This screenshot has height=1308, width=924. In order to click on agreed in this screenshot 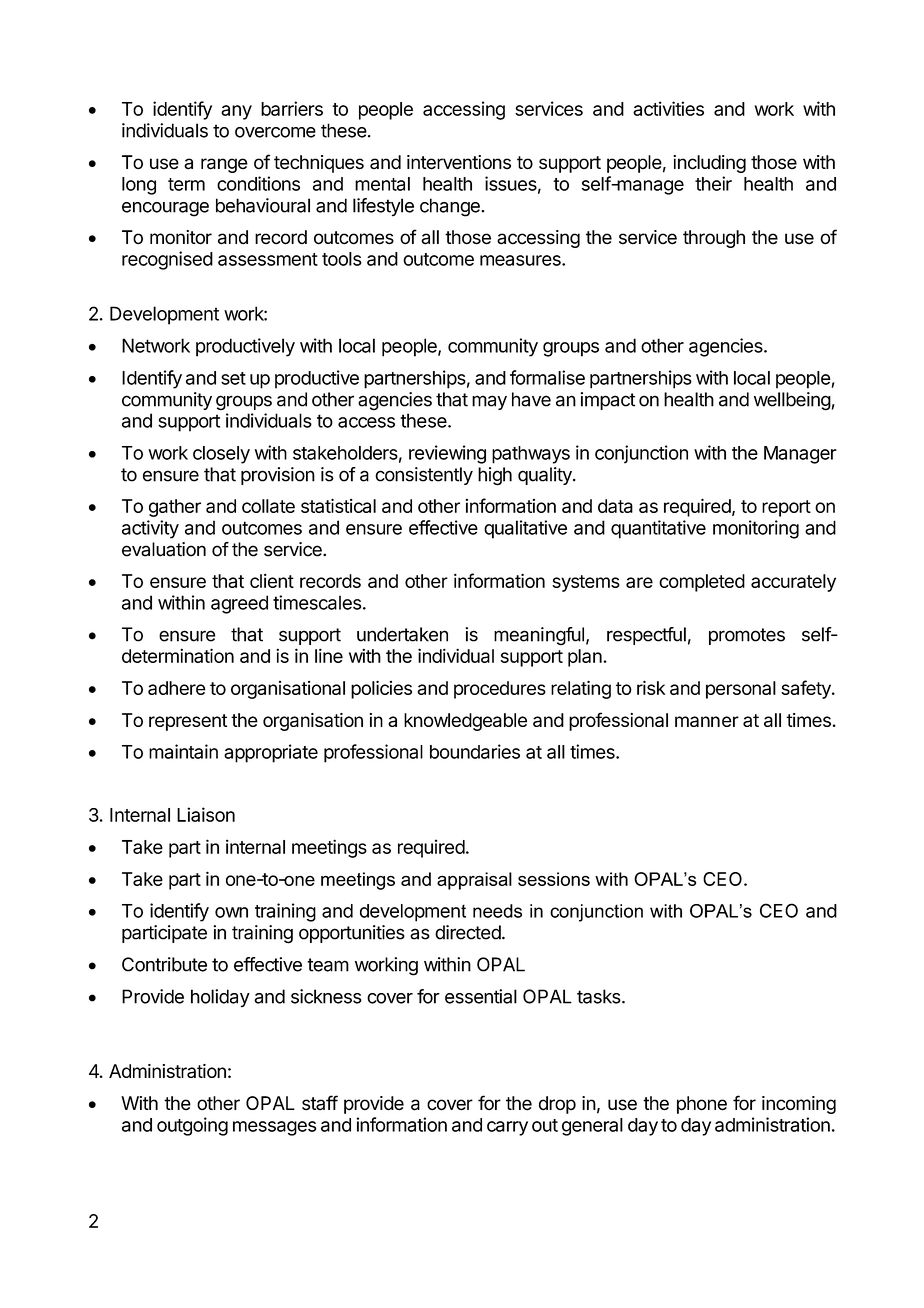, I will do `click(239, 604)`.
